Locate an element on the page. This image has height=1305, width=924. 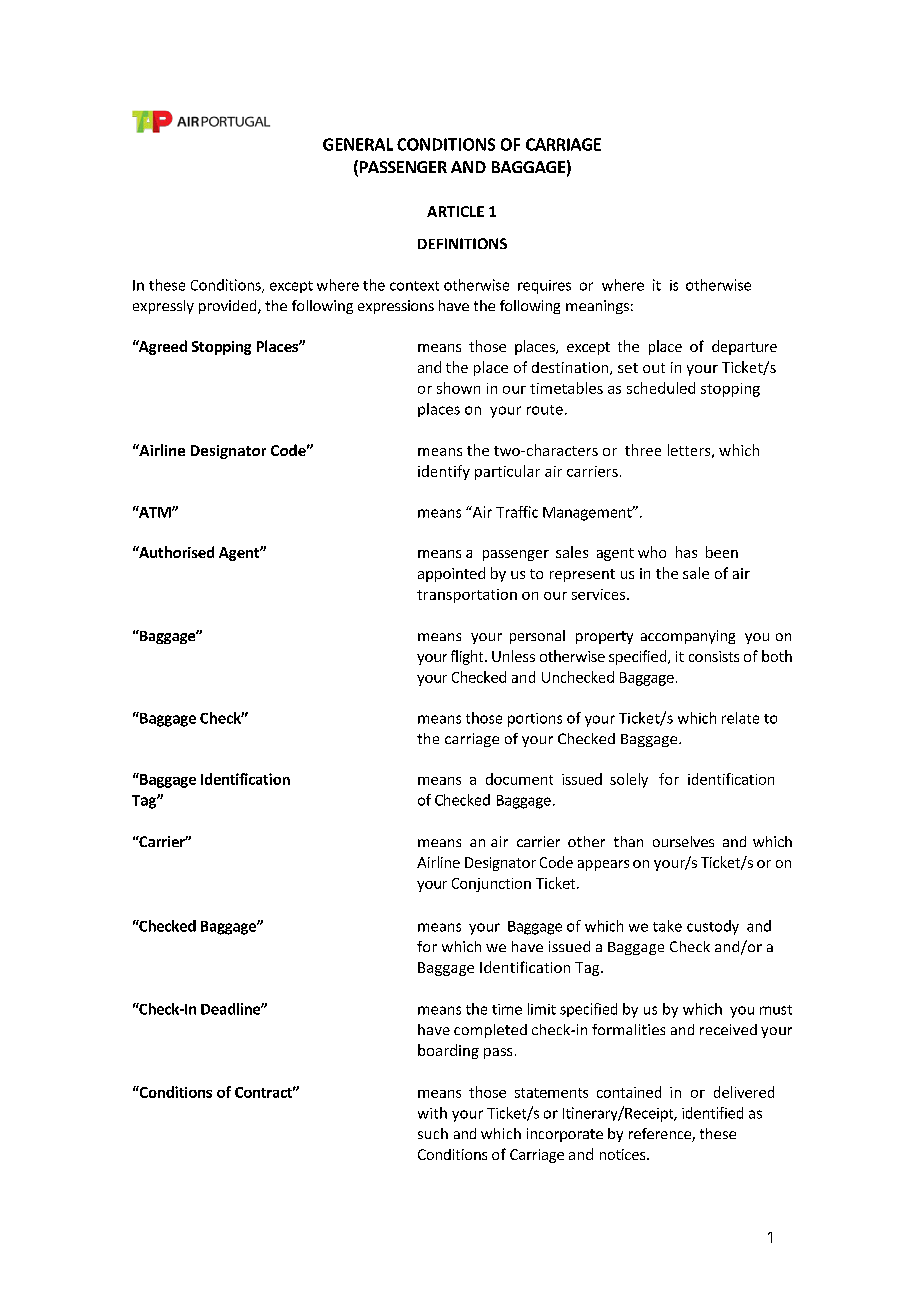
shown is located at coordinates (458, 388).
